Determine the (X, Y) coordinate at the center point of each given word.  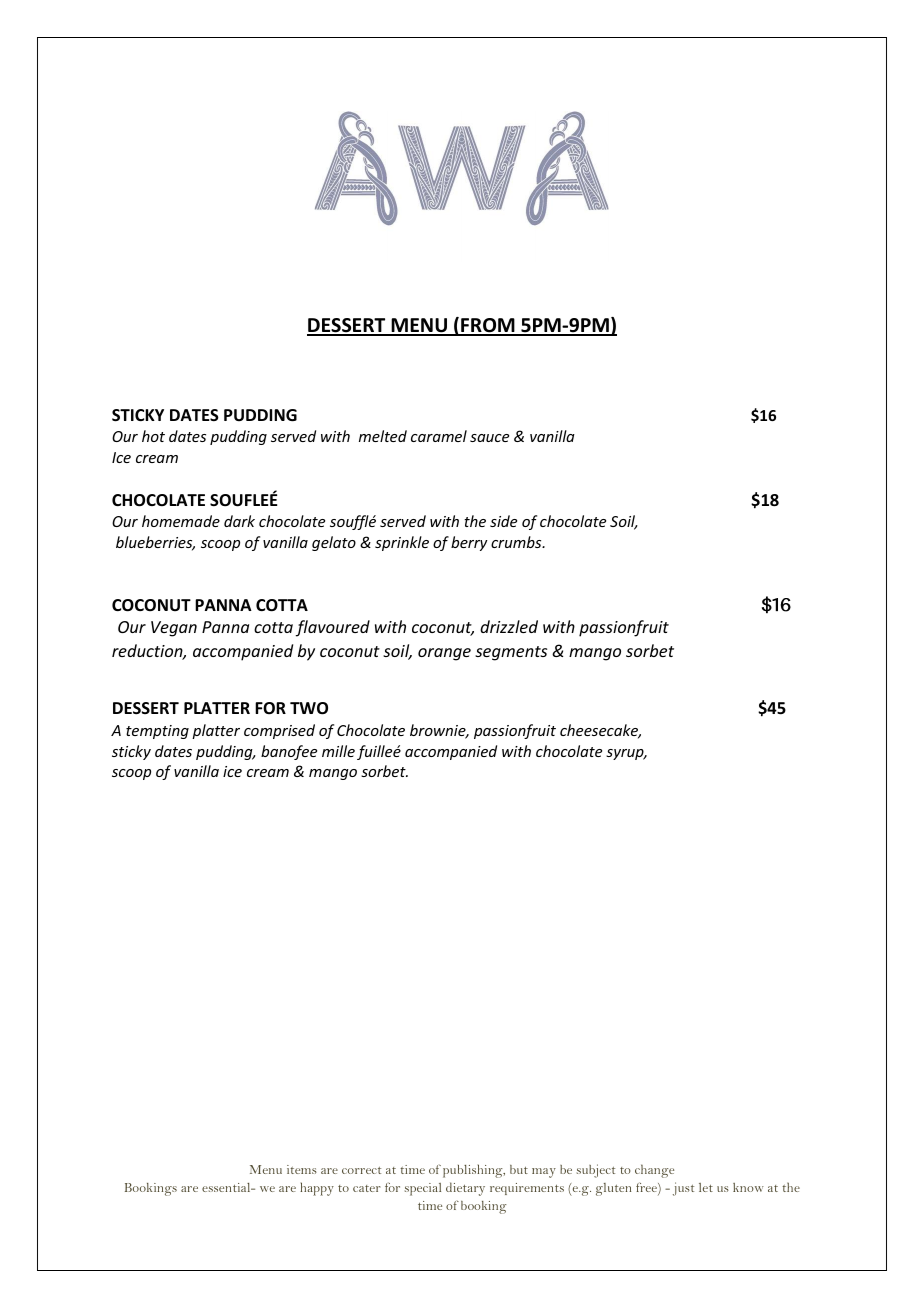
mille (338, 751)
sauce (489, 438)
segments (511, 653)
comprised (279, 731)
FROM (488, 326)
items (302, 1169)
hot (153, 436)
